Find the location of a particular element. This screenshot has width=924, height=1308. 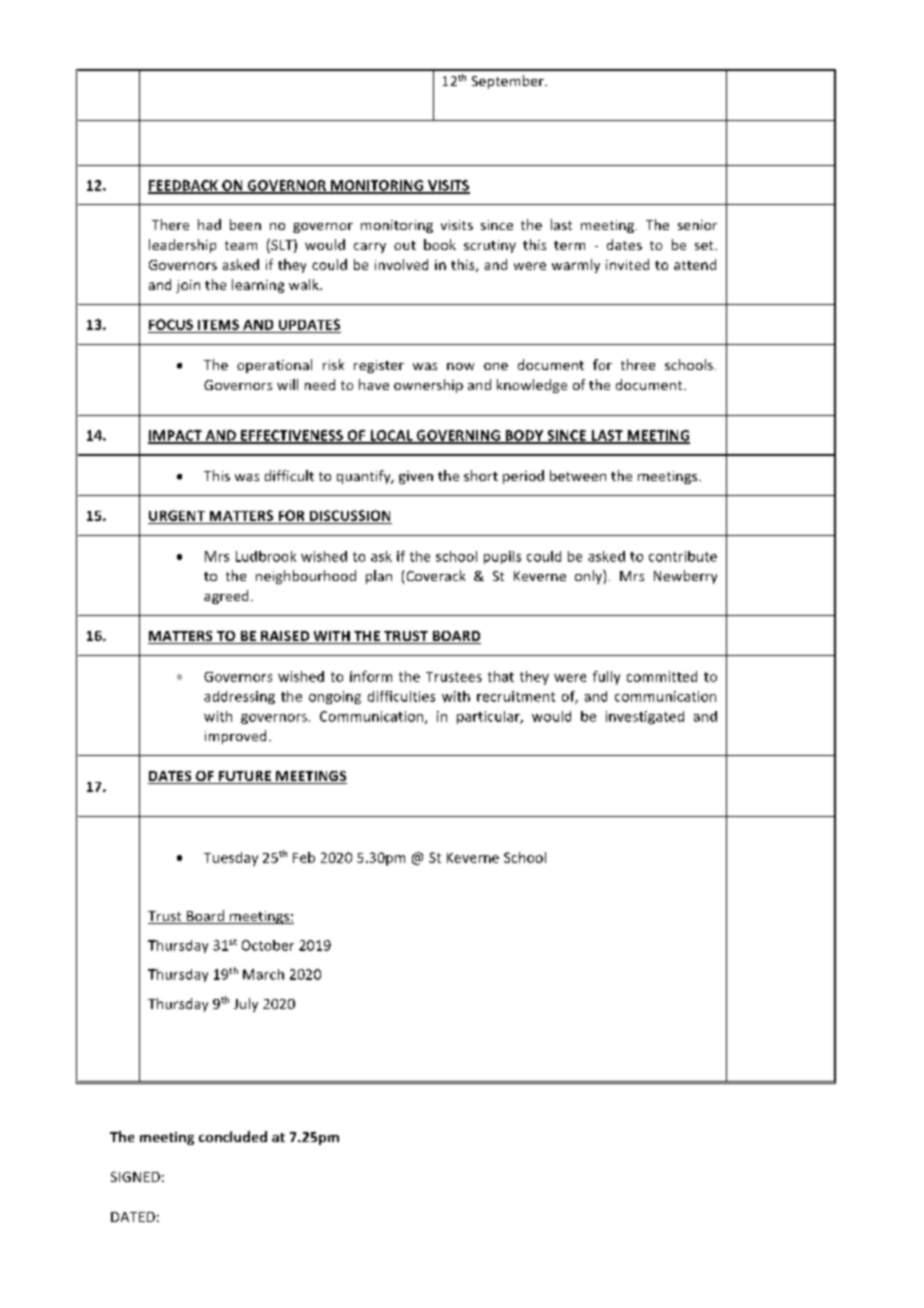

September is located at coordinates (509, 82).
